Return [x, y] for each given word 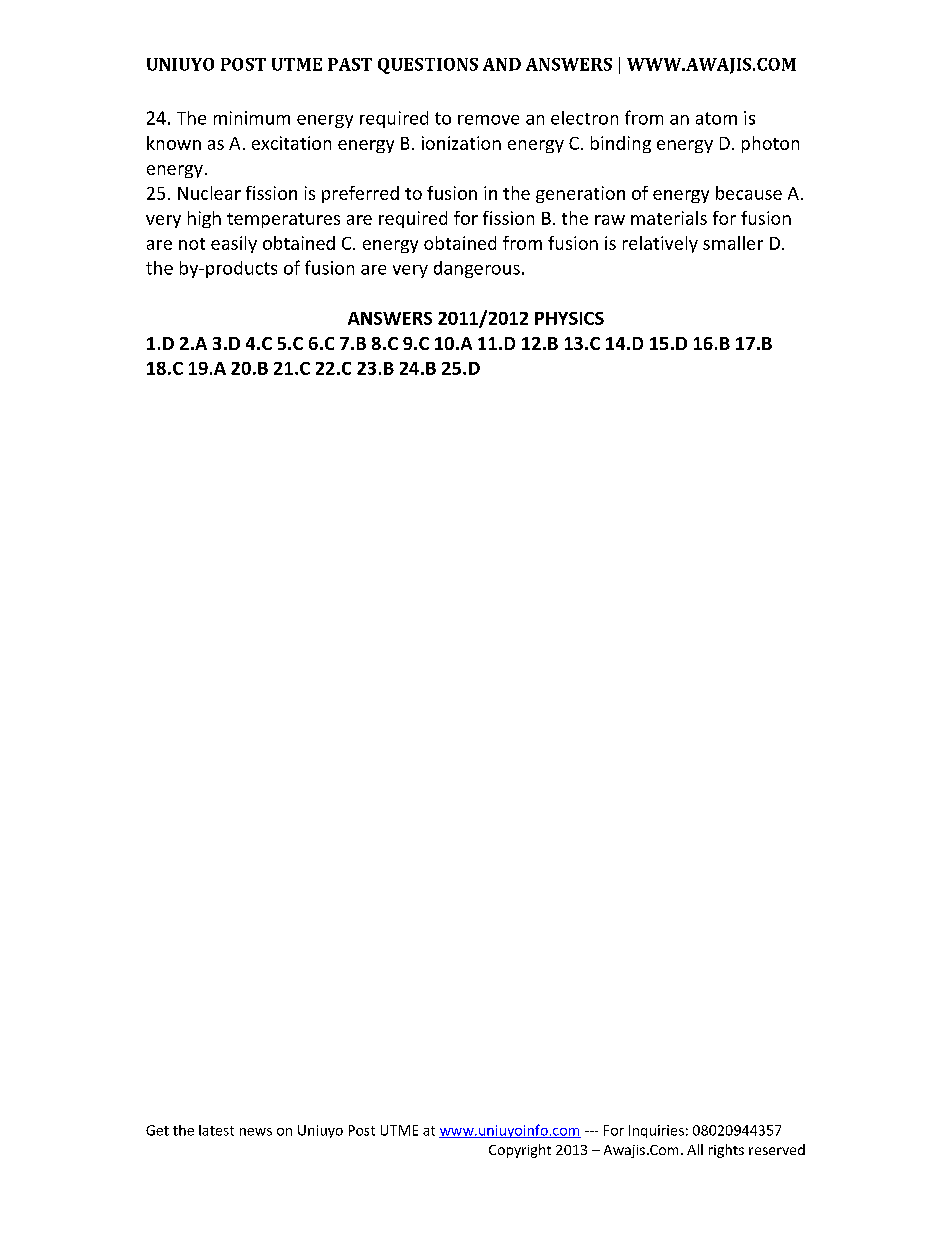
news [256, 1132]
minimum [252, 118]
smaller [733, 243]
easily [234, 244]
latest [216, 1130]
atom [716, 118]
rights [726, 1151]
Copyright [520, 1151]
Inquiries [656, 1131]
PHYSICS [569, 318]
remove [488, 120]
